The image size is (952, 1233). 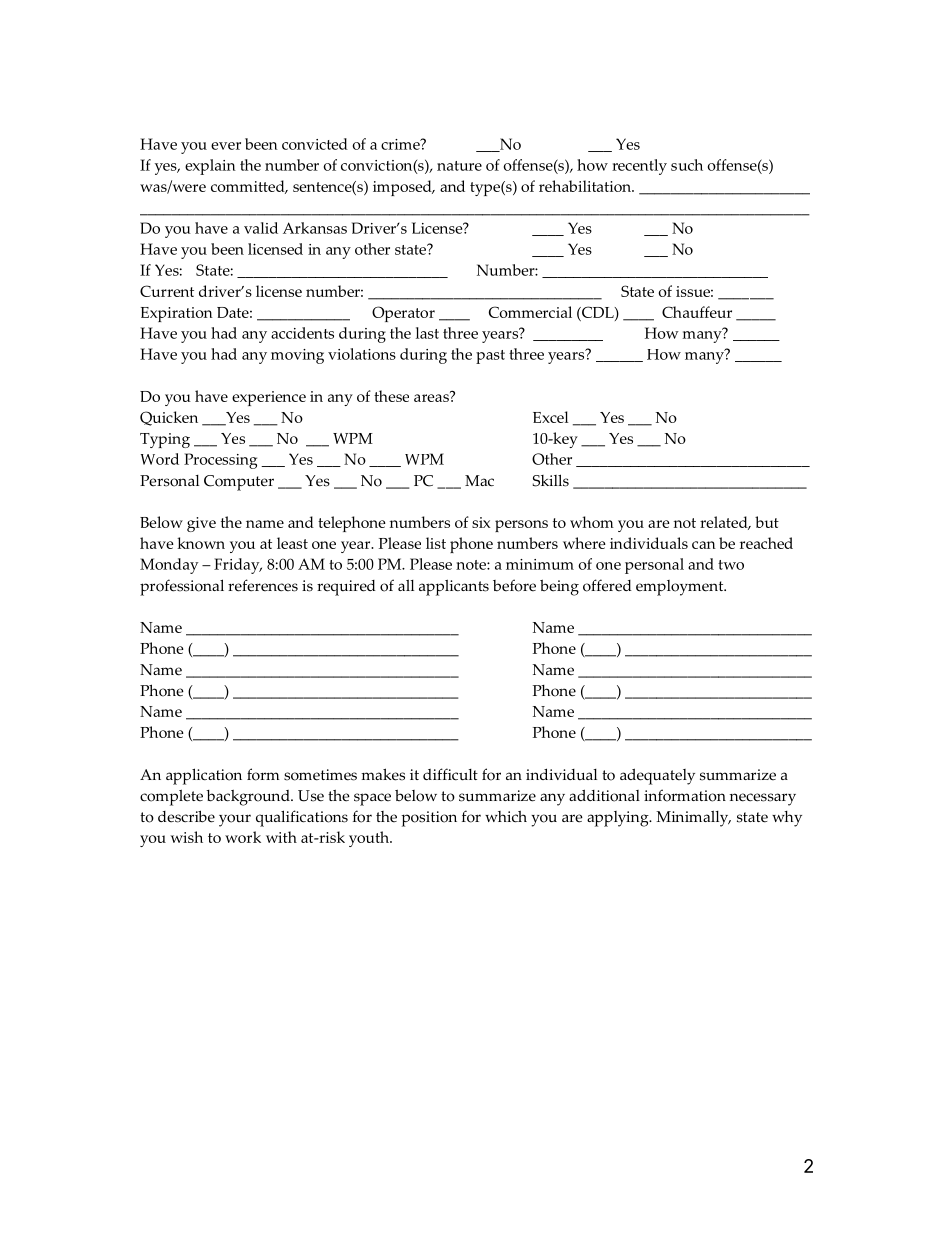 What do you see at coordinates (239, 483) in the screenshot?
I see `Computer` at bounding box center [239, 483].
